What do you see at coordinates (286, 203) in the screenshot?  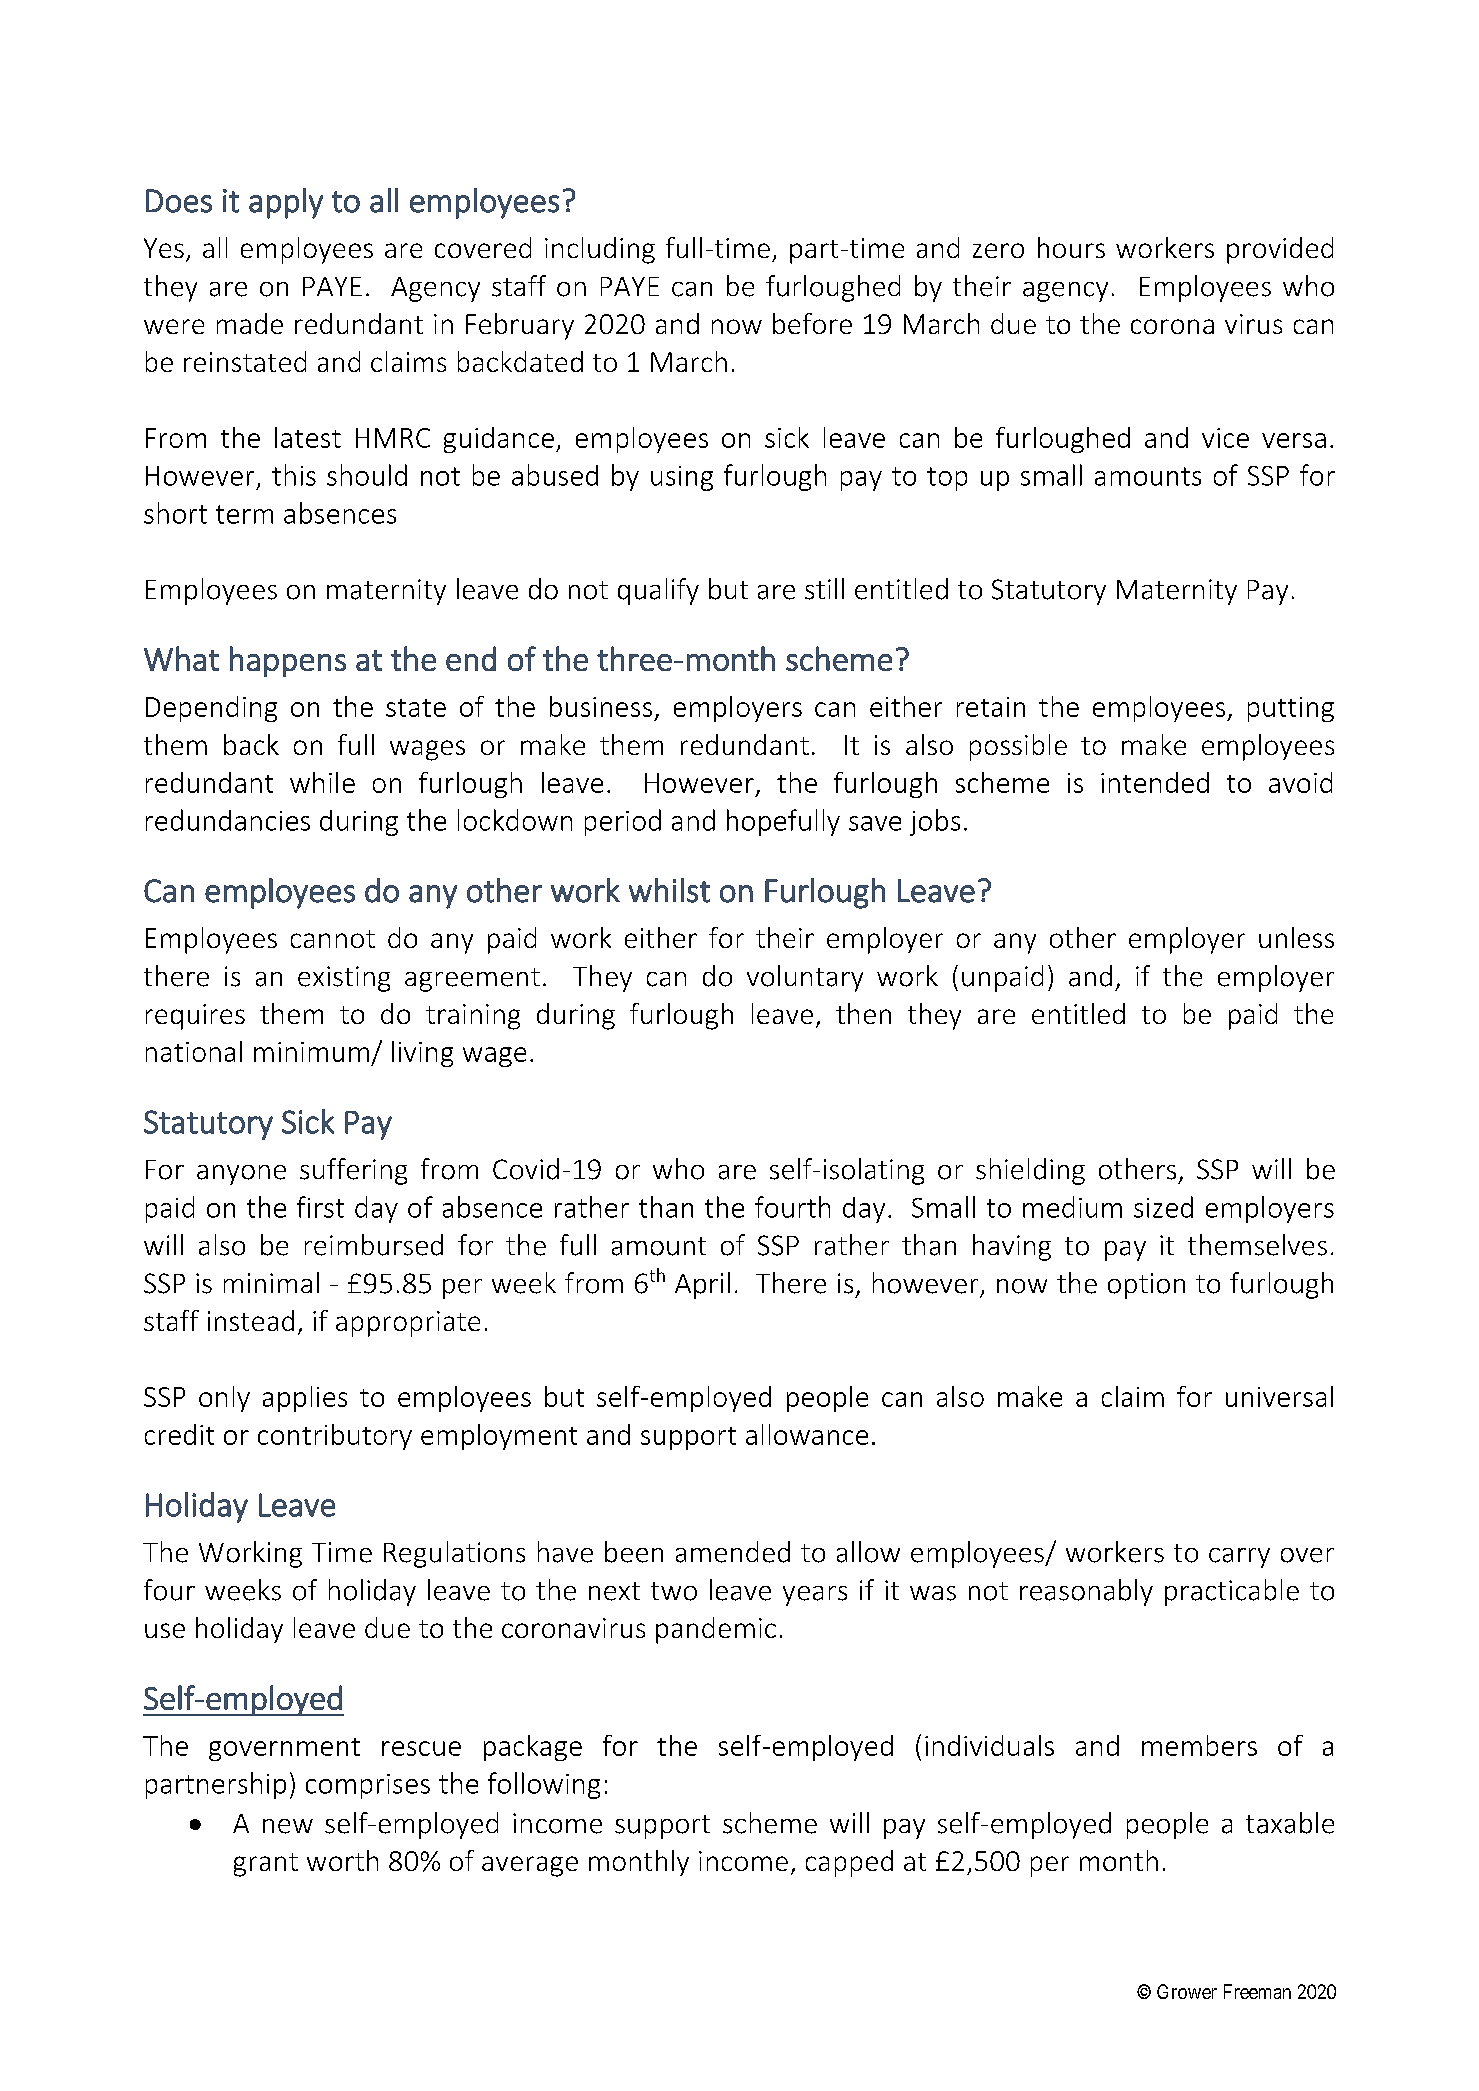 I see `apply` at bounding box center [286, 203].
